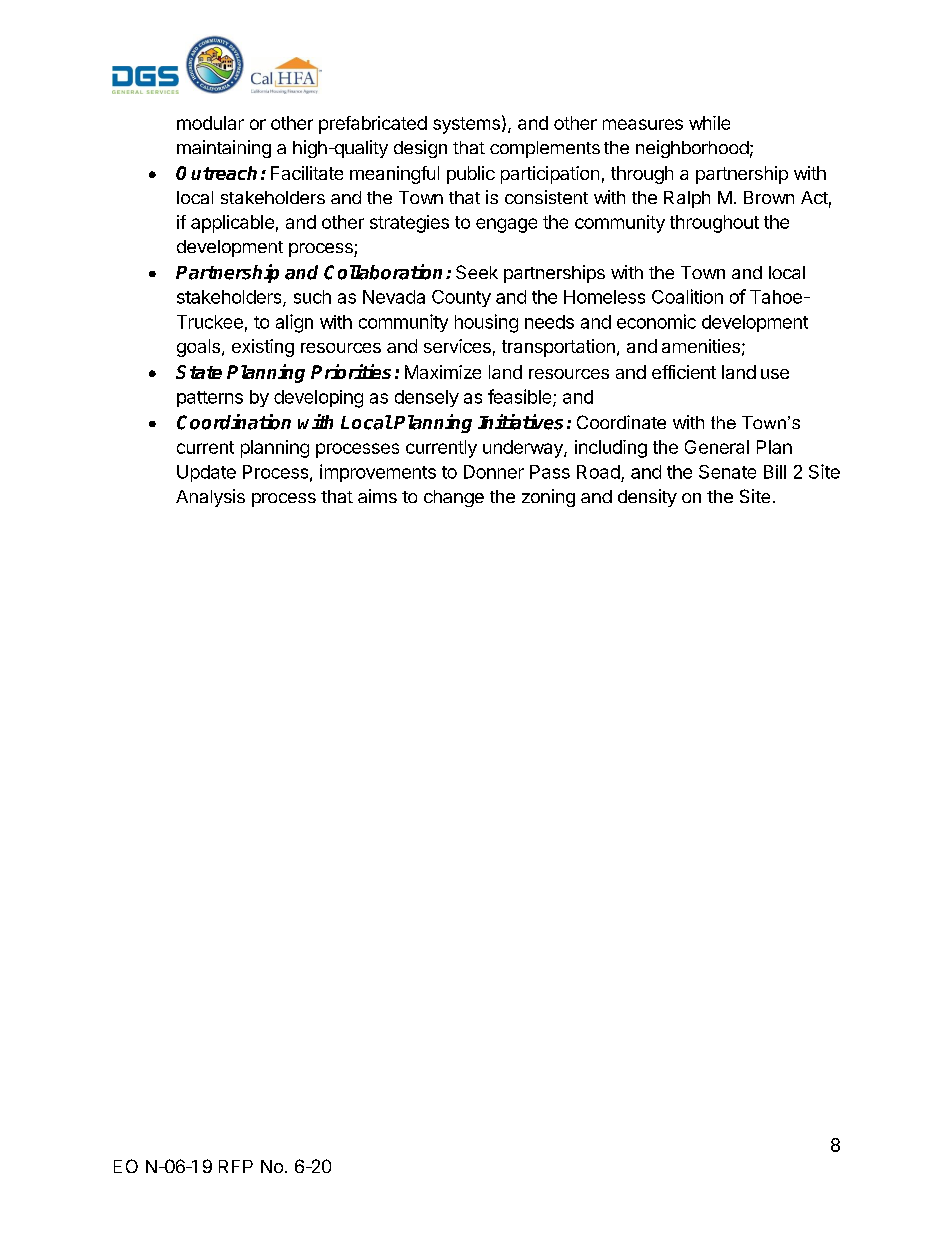  Describe the element at coordinates (494, 472) in the screenshot. I see `Donner` at that location.
